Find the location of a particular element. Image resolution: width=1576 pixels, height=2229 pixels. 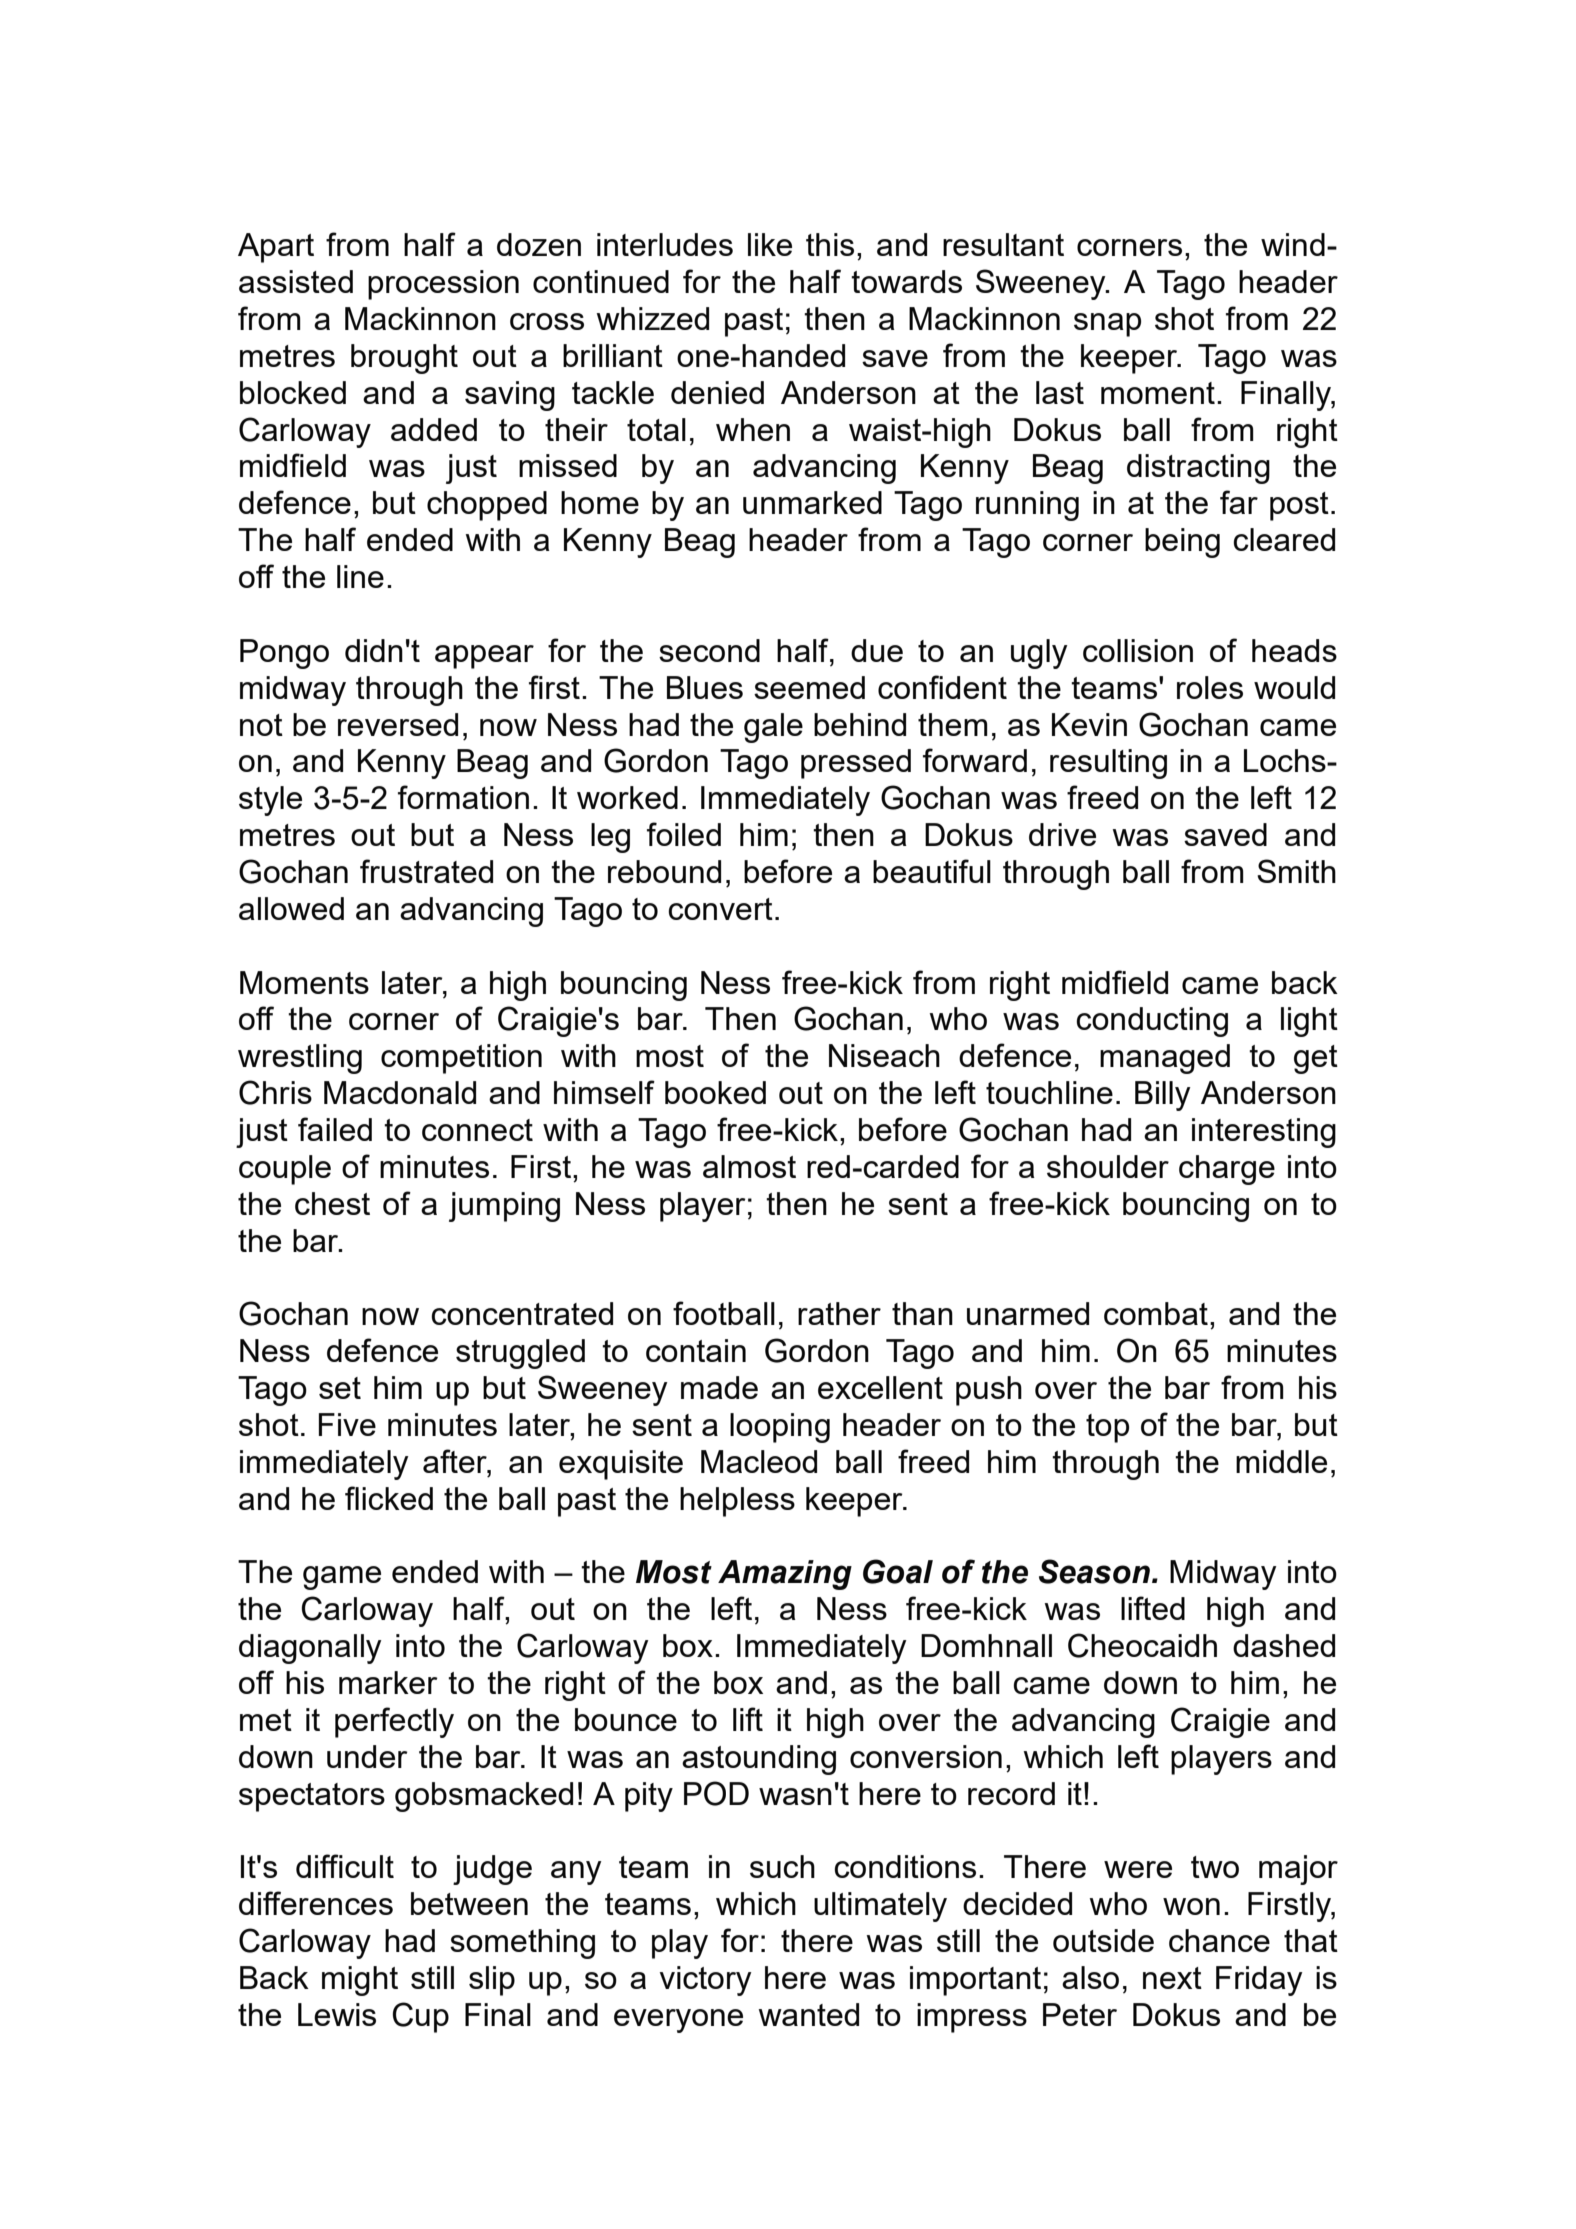

frustrated is located at coordinates (426, 871).
